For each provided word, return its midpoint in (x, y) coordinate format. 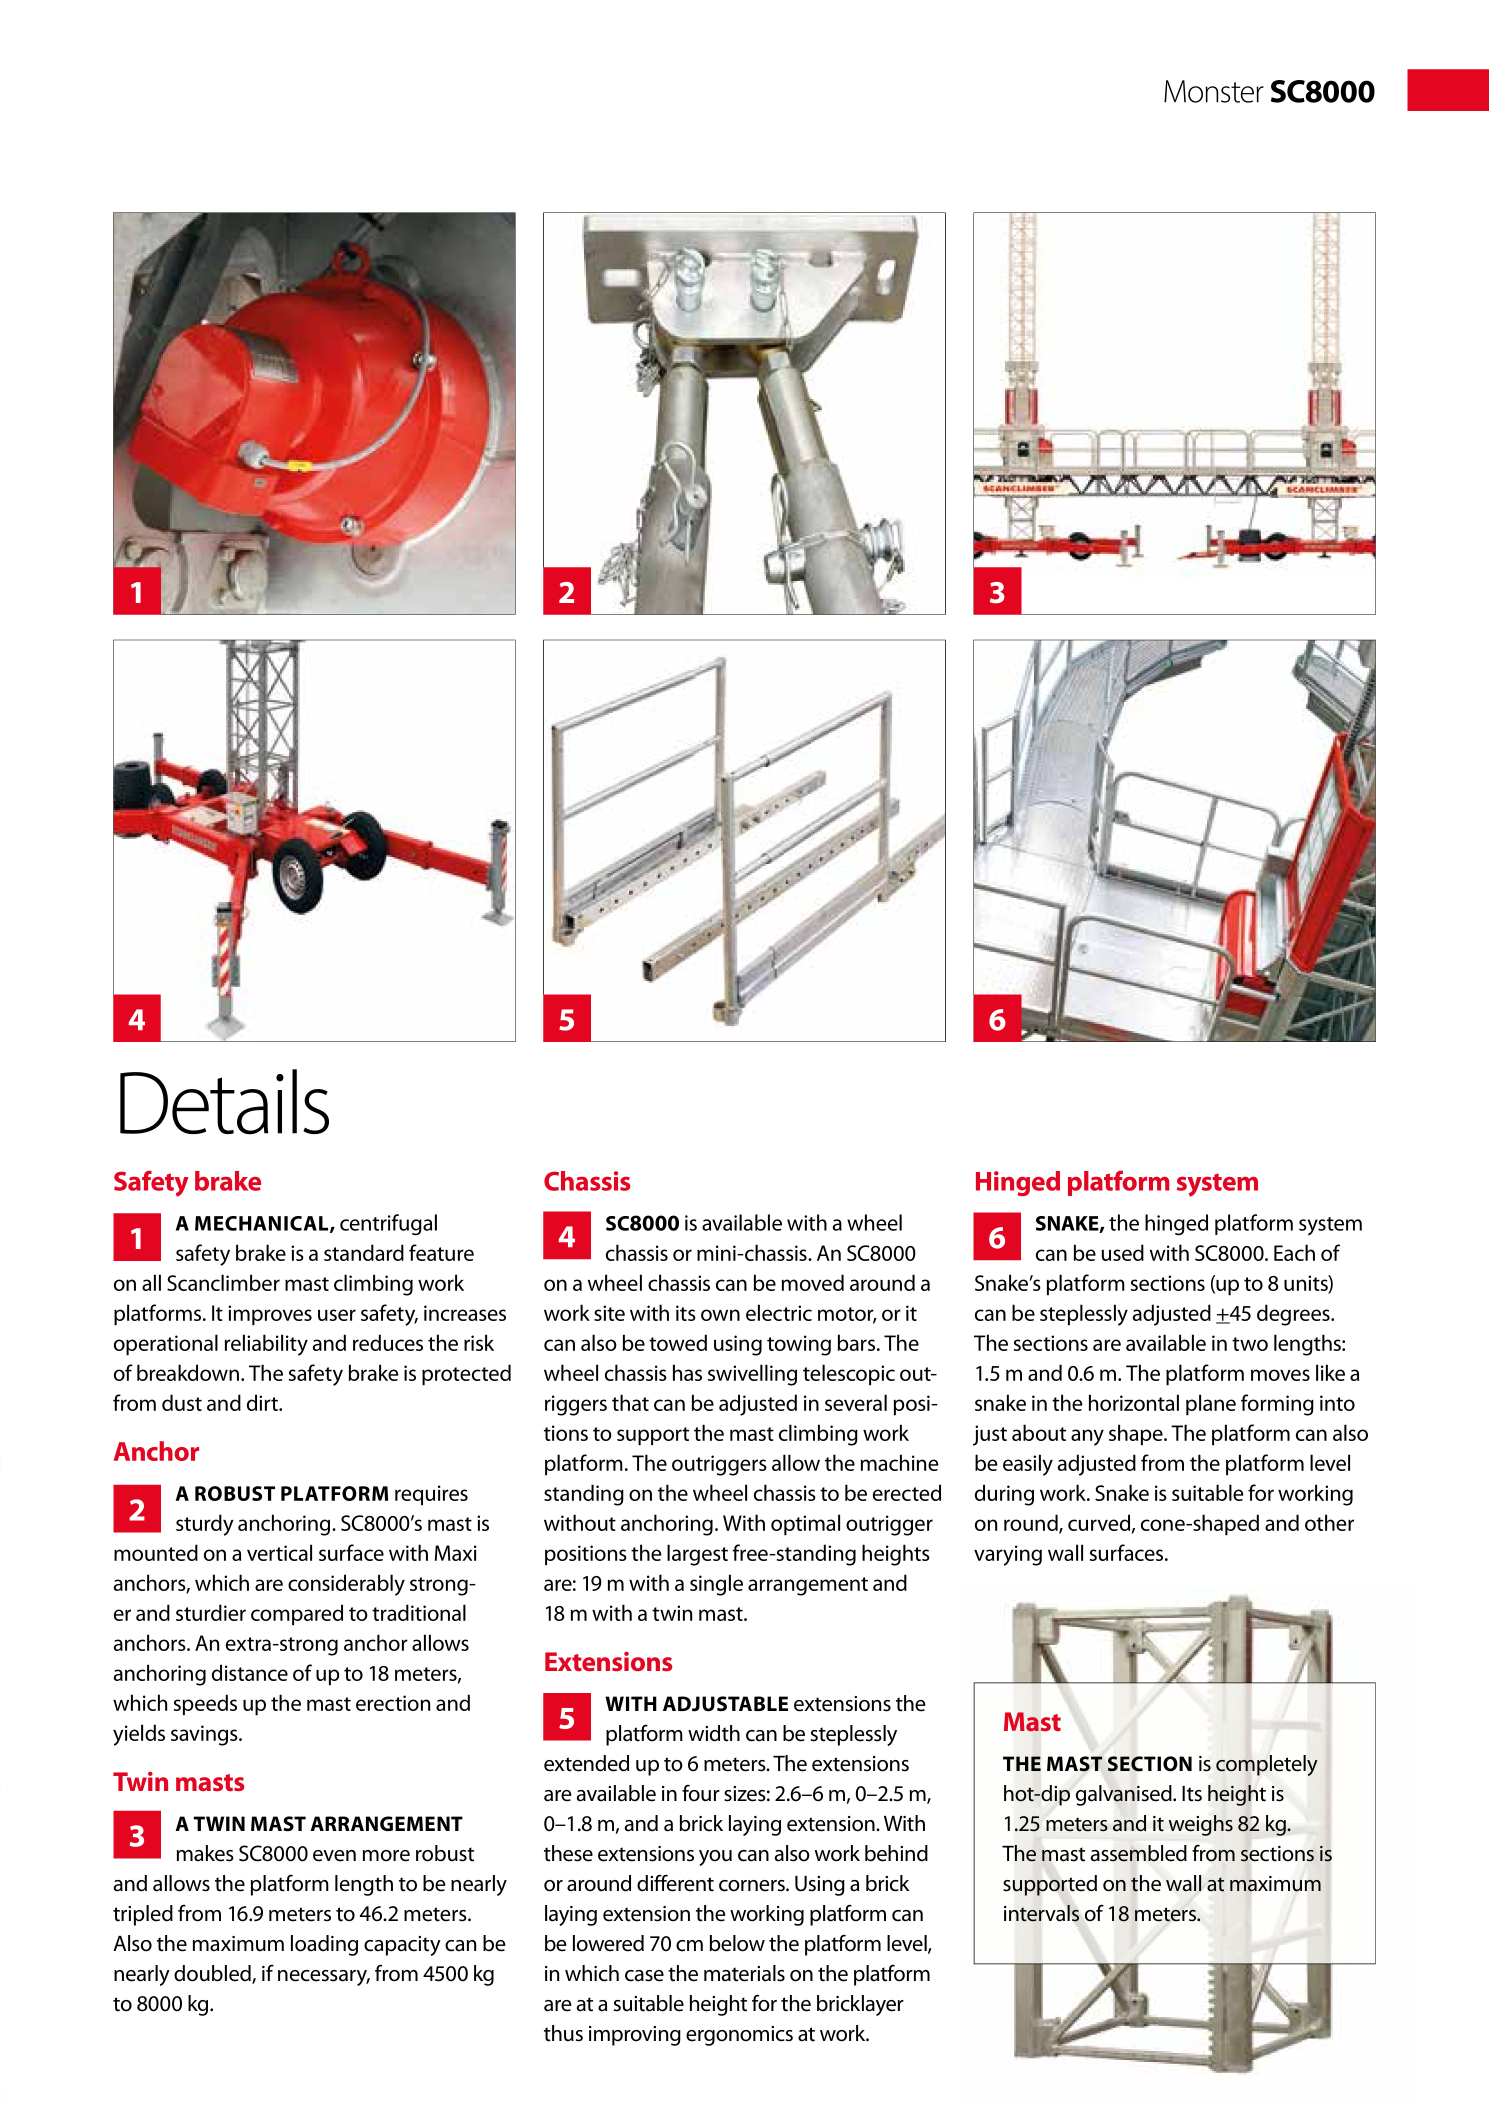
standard (364, 1252)
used (1123, 1252)
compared (297, 1615)
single (716, 1585)
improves (270, 1315)
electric (779, 1312)
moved (813, 1282)
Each (1294, 1252)
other (1329, 1522)
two (1250, 1344)
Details (224, 1102)
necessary (324, 1978)
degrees (1294, 1315)
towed (678, 1342)
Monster (1214, 91)
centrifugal (388, 1225)
